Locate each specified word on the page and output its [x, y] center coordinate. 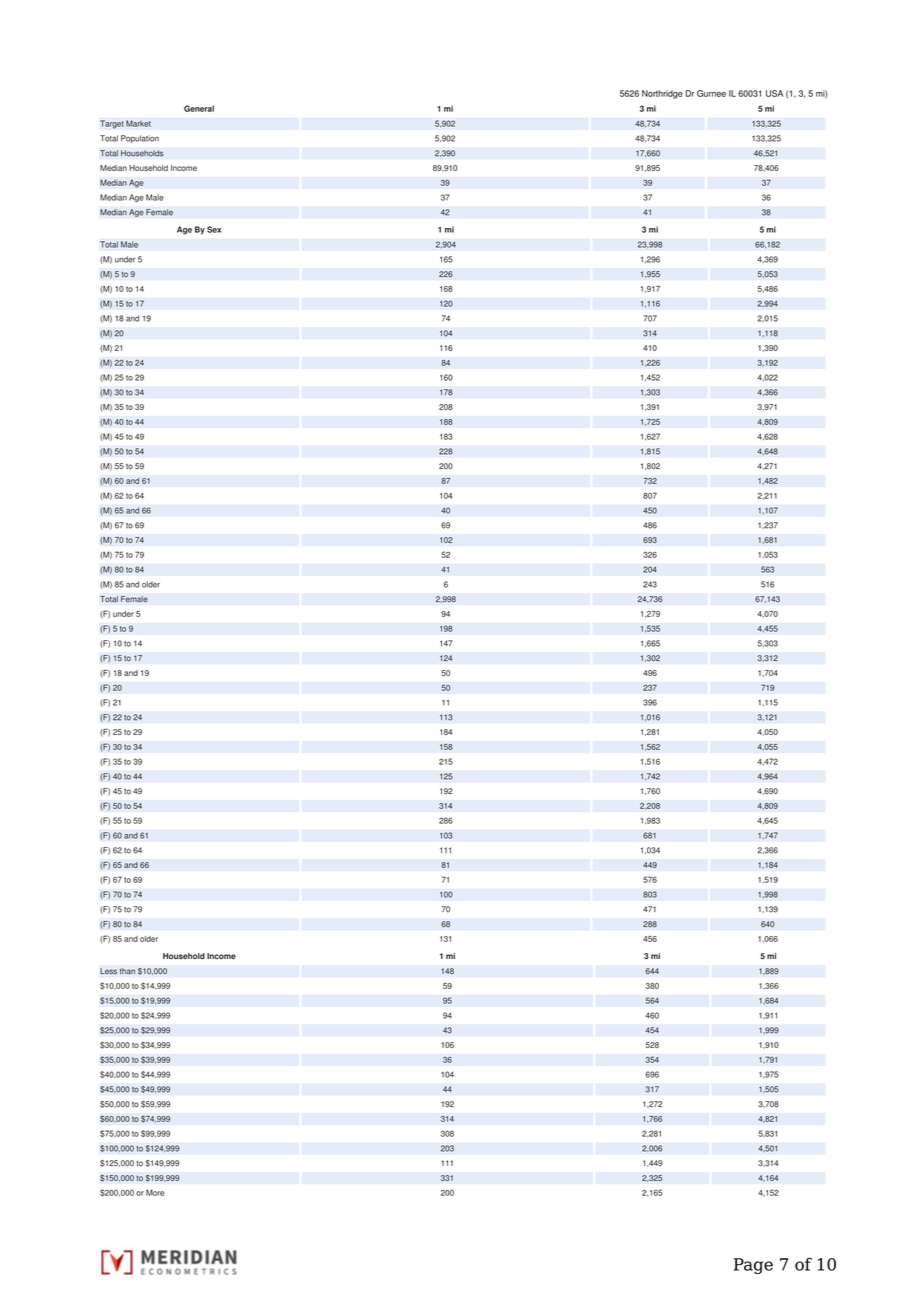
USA [774, 93]
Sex [214, 229]
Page [753, 1266]
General [199, 108]
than [127, 971]
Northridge [662, 94]
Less [108, 971]
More [155, 1192]
